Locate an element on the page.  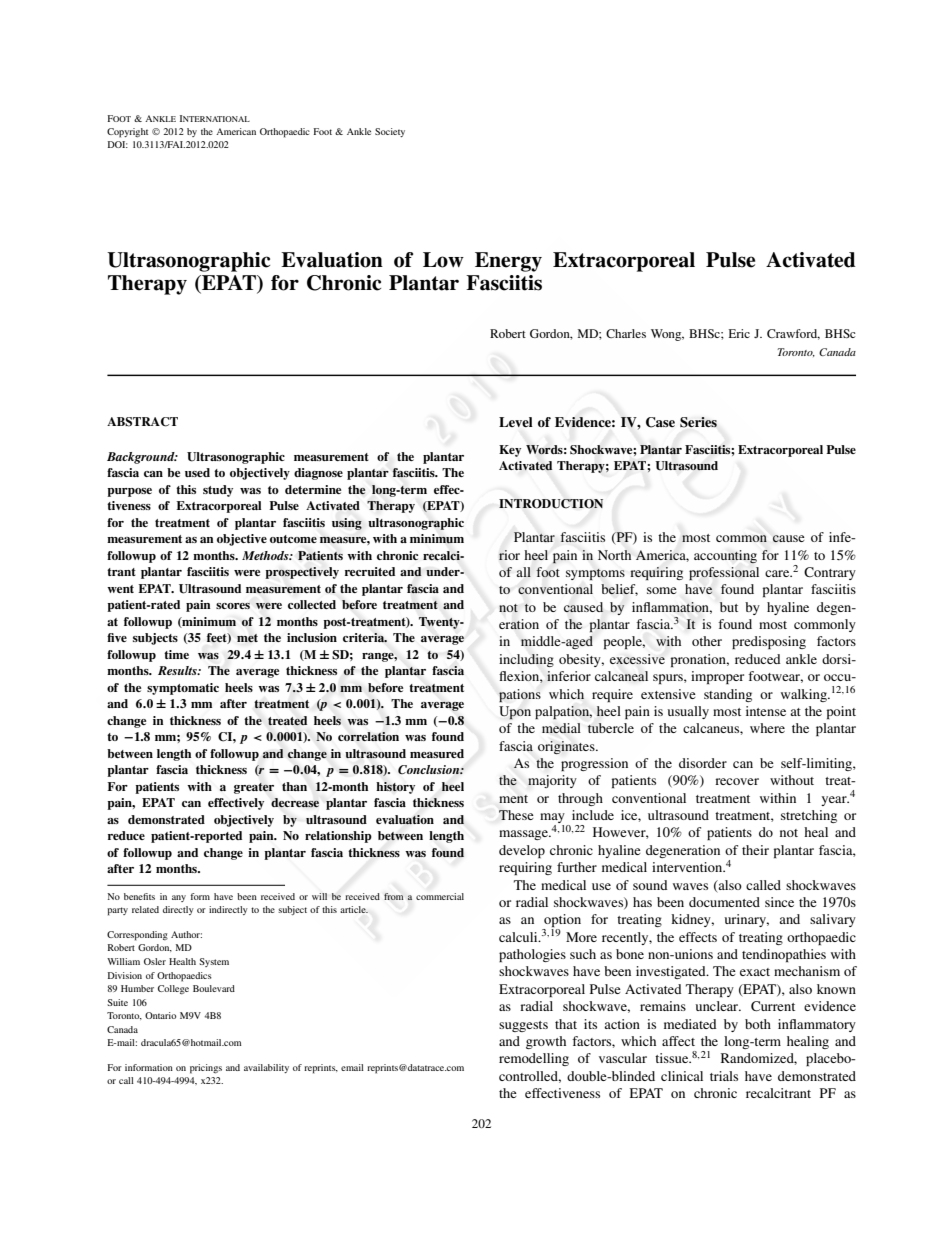
develop is located at coordinates (522, 851).
